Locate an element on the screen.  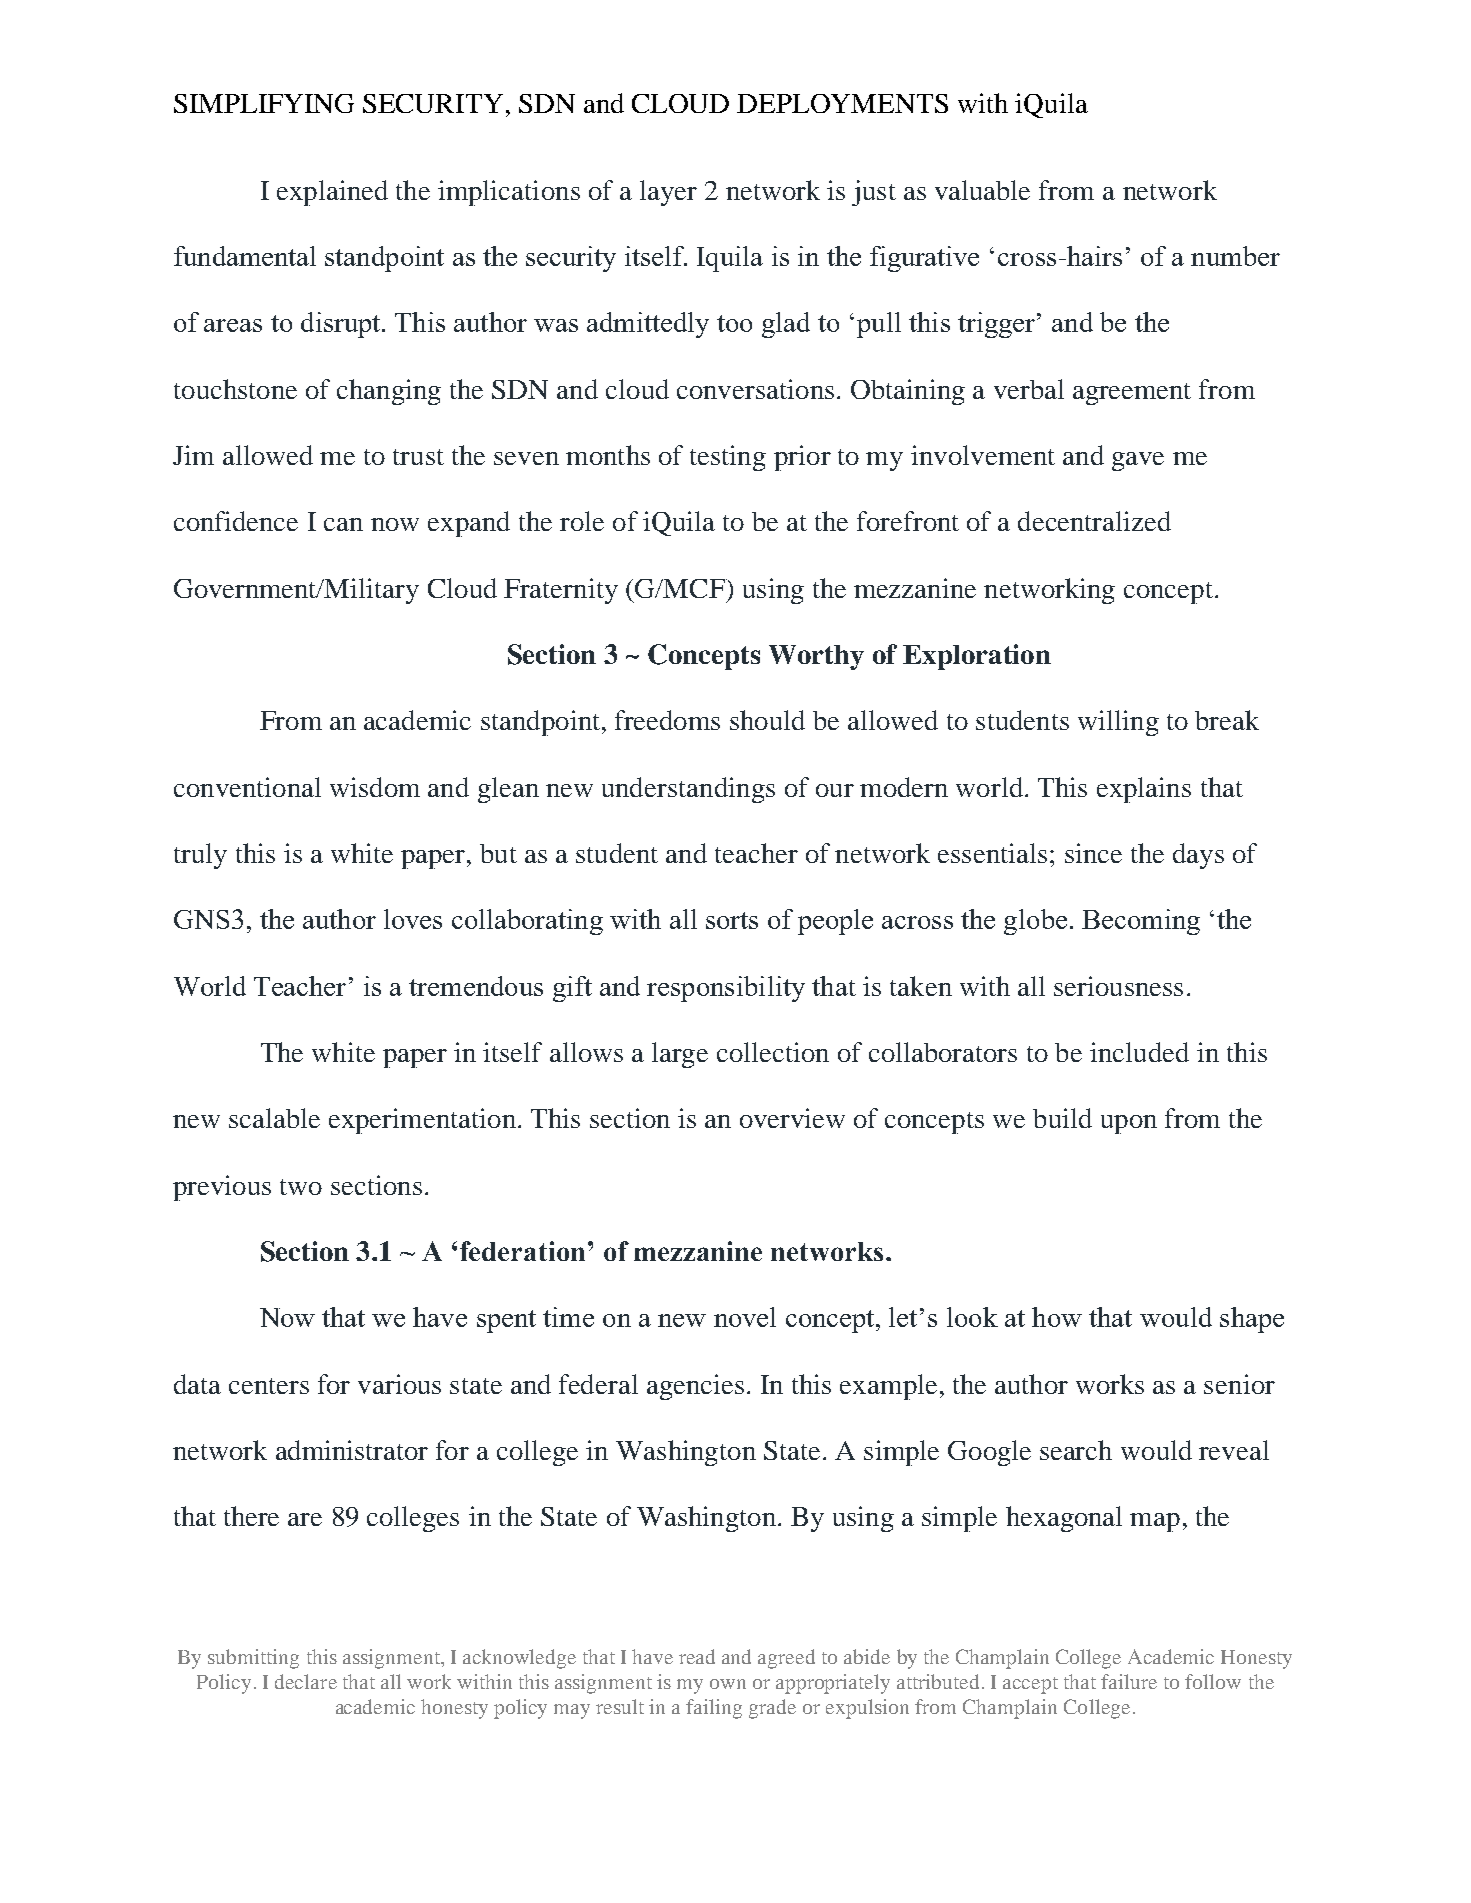
can is located at coordinates (343, 524).
